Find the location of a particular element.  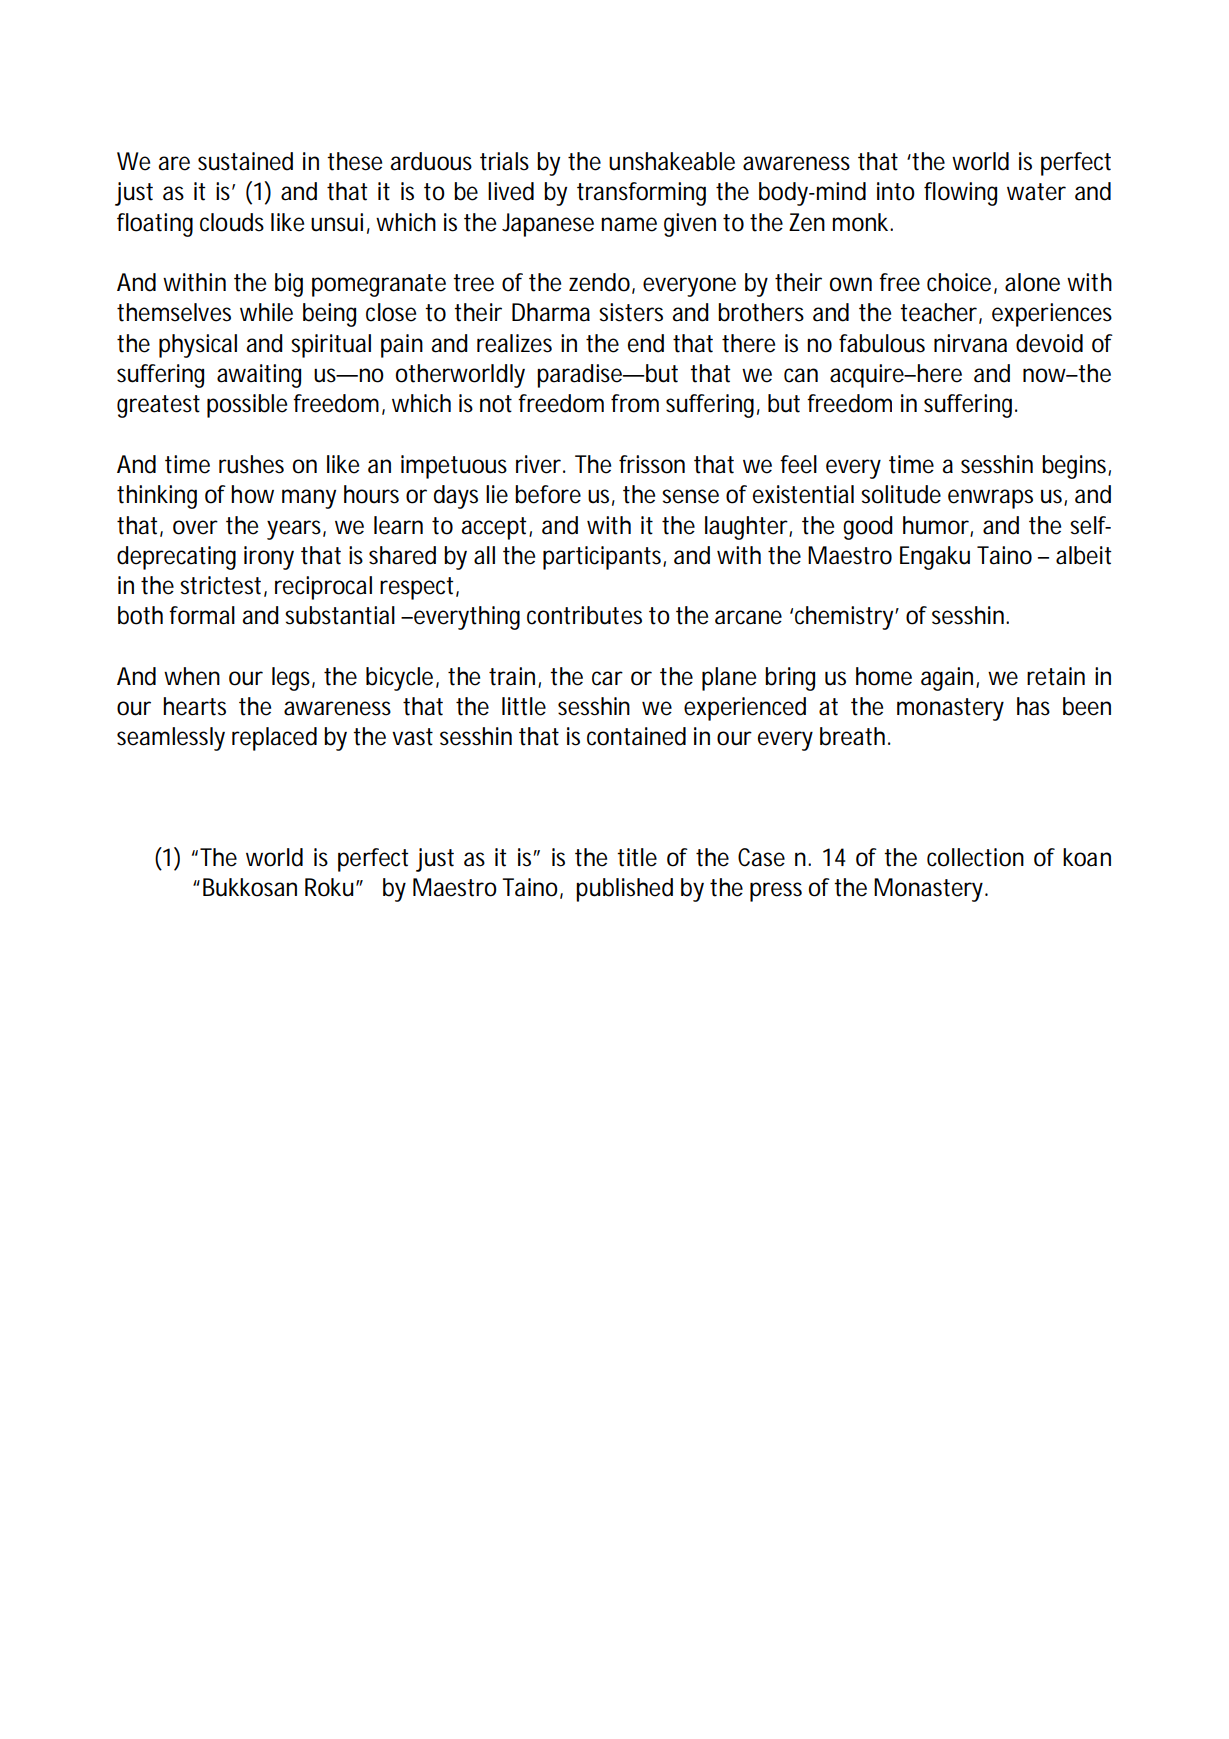

good is located at coordinates (868, 528).
